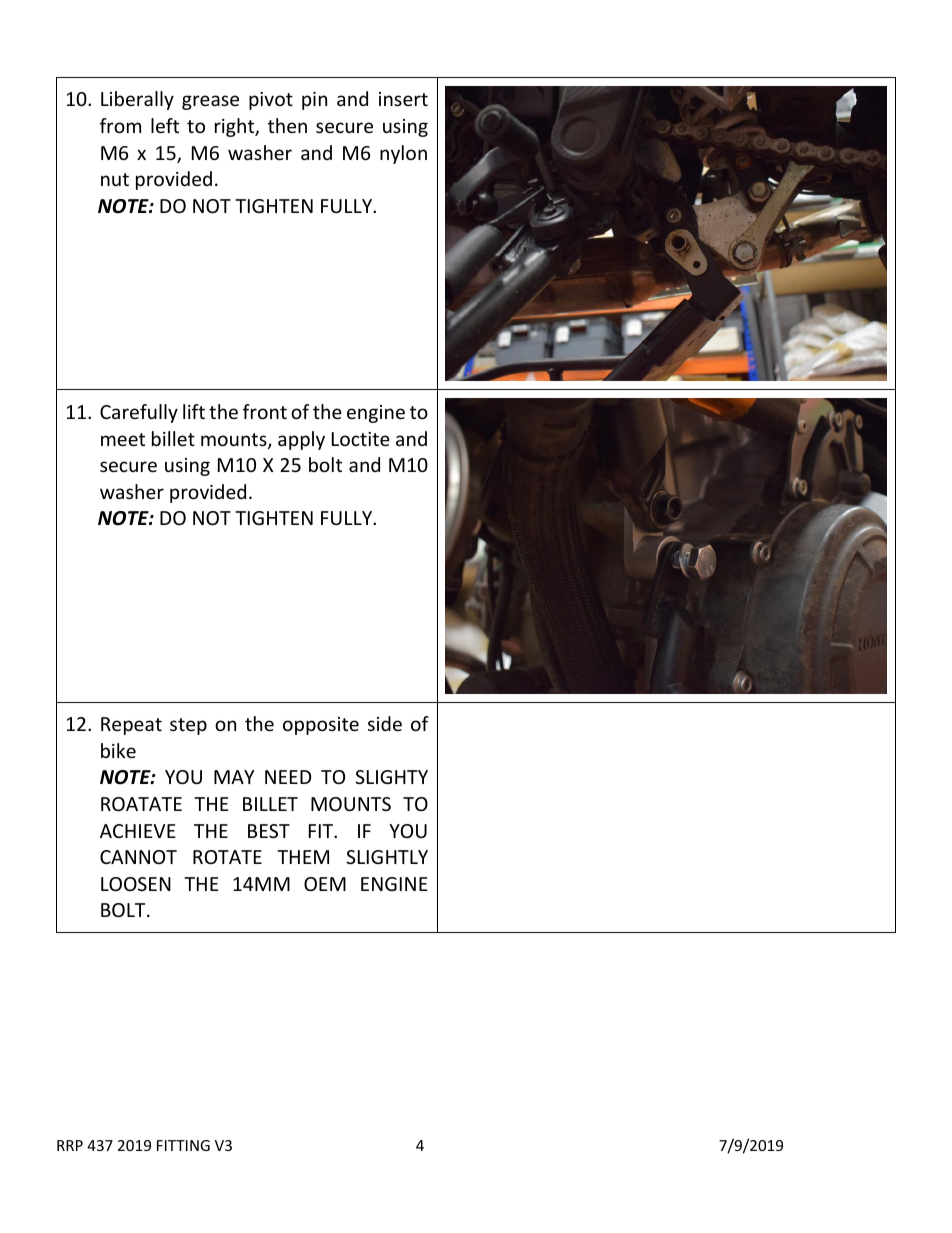 This page has width=952, height=1233. Describe the element at coordinates (361, 439) in the page. I see `Loctite` at that location.
